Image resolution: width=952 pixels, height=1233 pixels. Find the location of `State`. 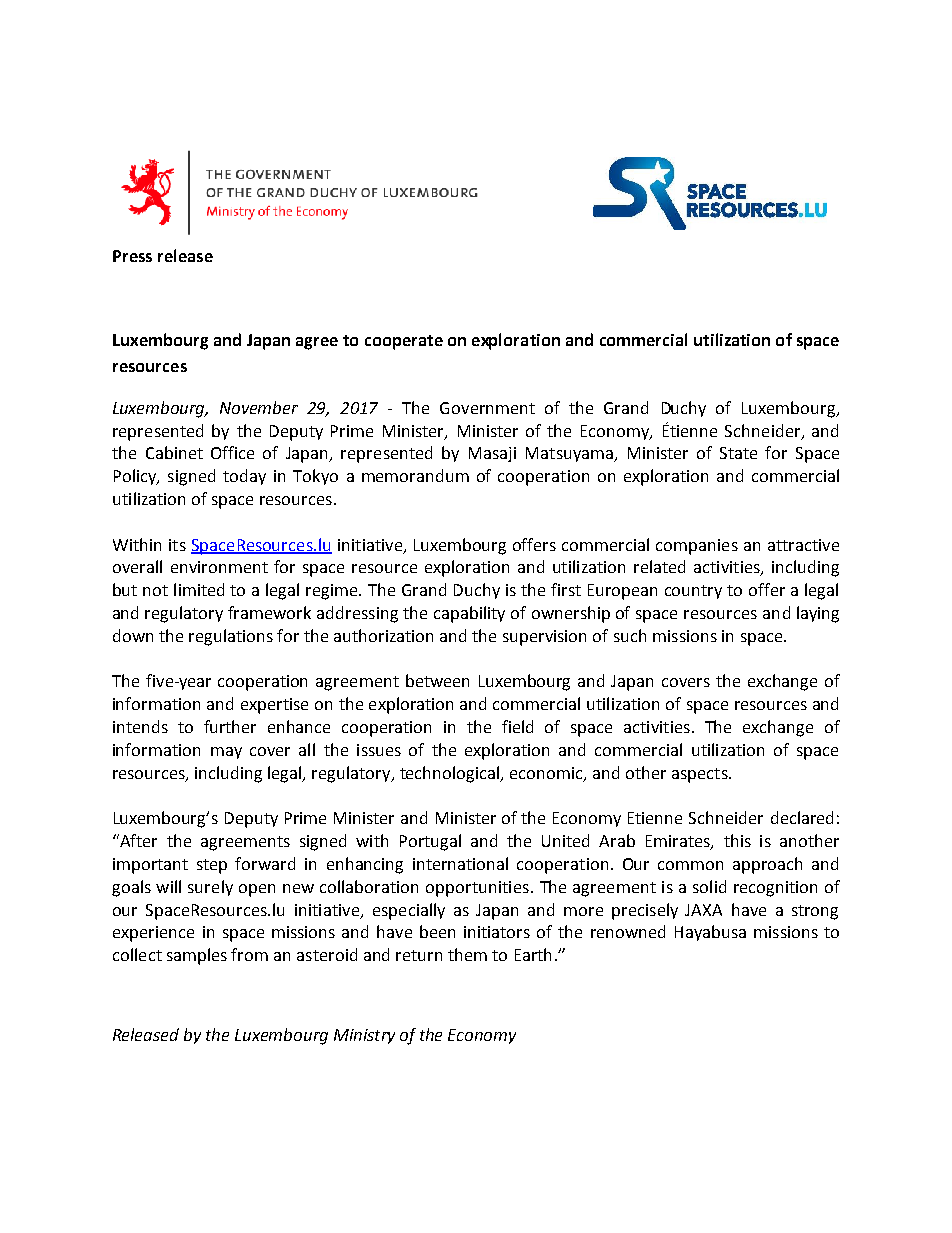

State is located at coordinates (738, 453).
